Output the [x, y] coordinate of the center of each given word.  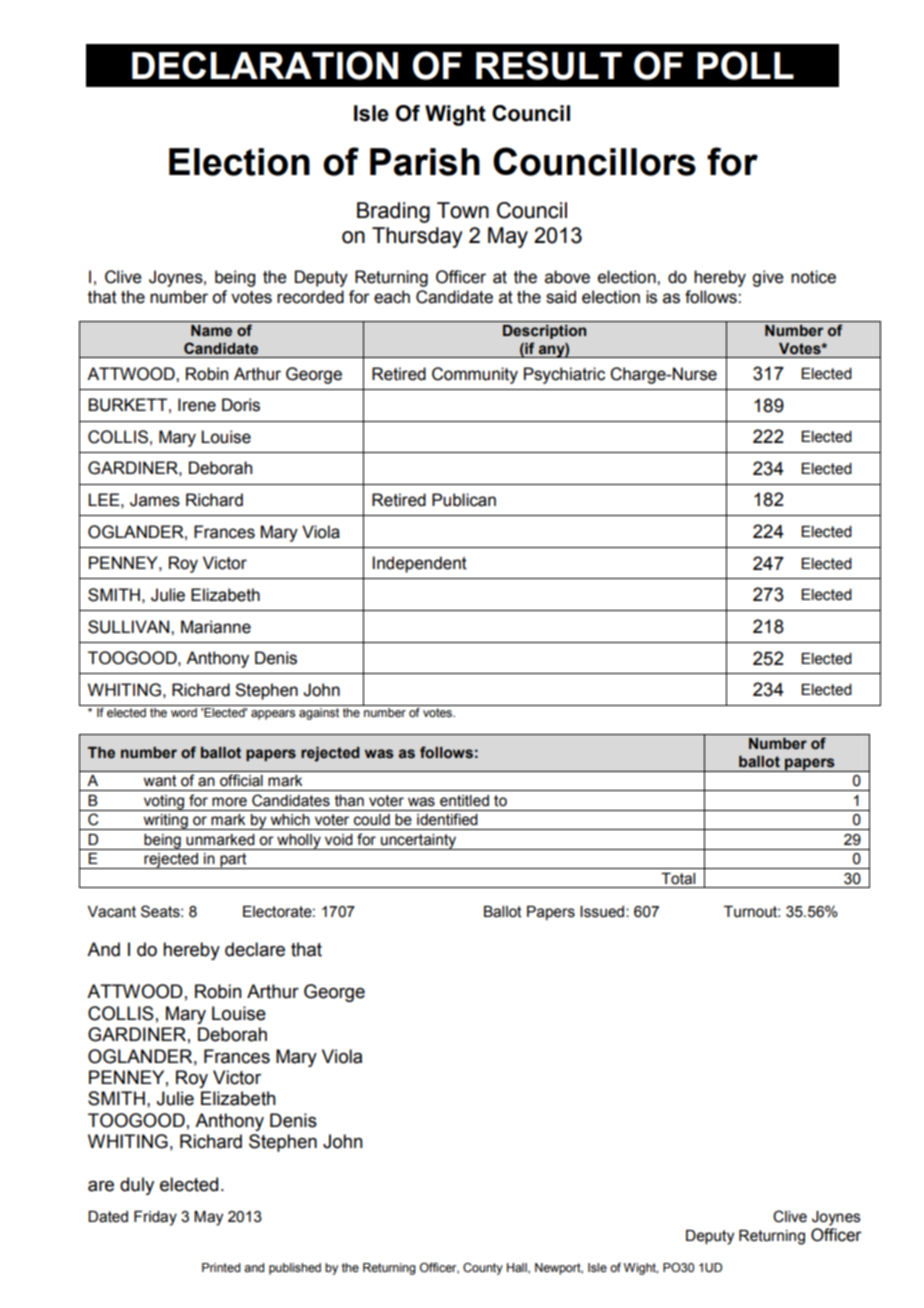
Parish [425, 162]
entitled [464, 801]
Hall [518, 1268]
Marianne [216, 627]
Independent [420, 564]
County [483, 1269]
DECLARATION [265, 65]
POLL [745, 65]
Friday [155, 1218]
